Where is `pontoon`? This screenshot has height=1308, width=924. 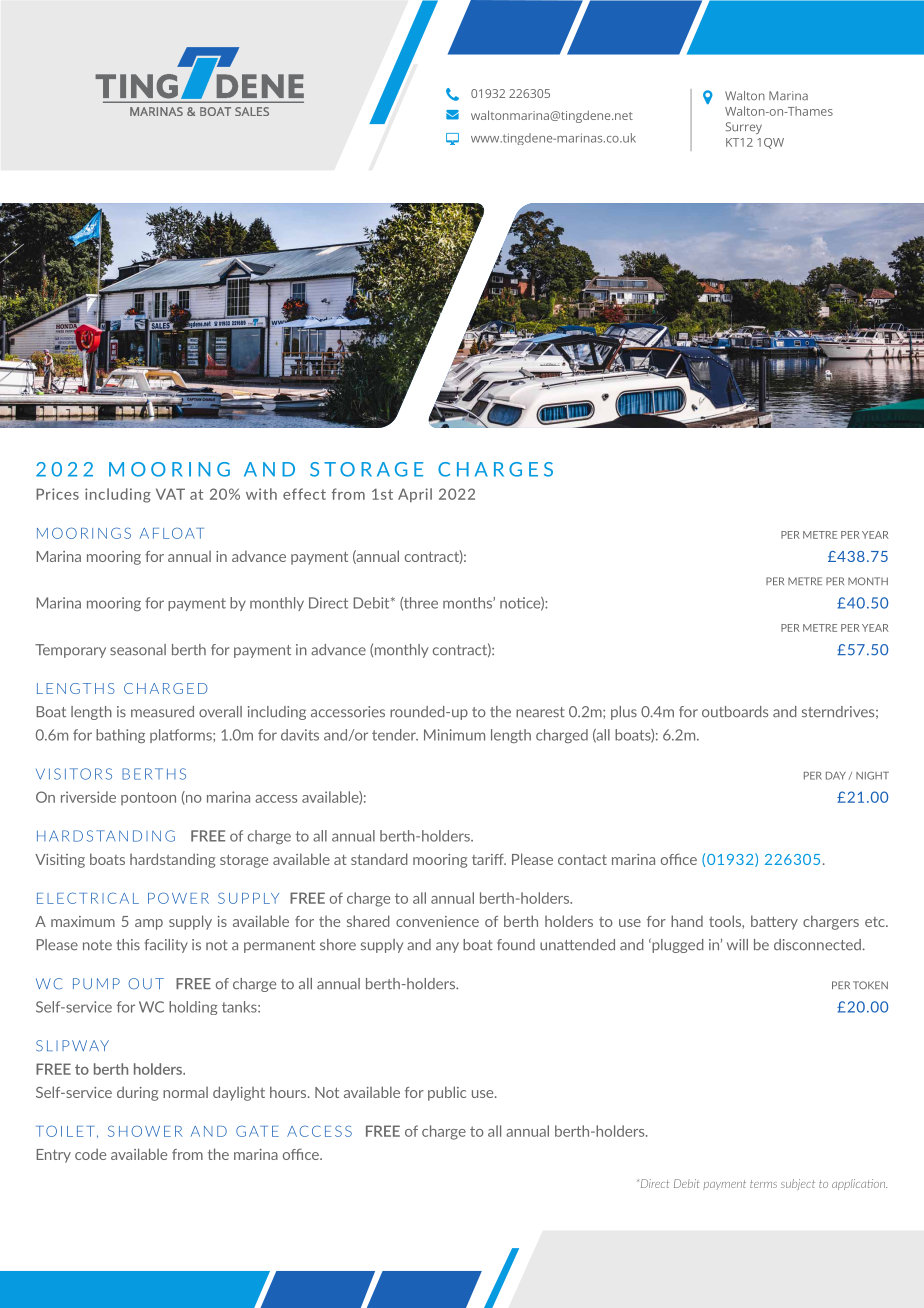 pontoon is located at coordinates (148, 798).
